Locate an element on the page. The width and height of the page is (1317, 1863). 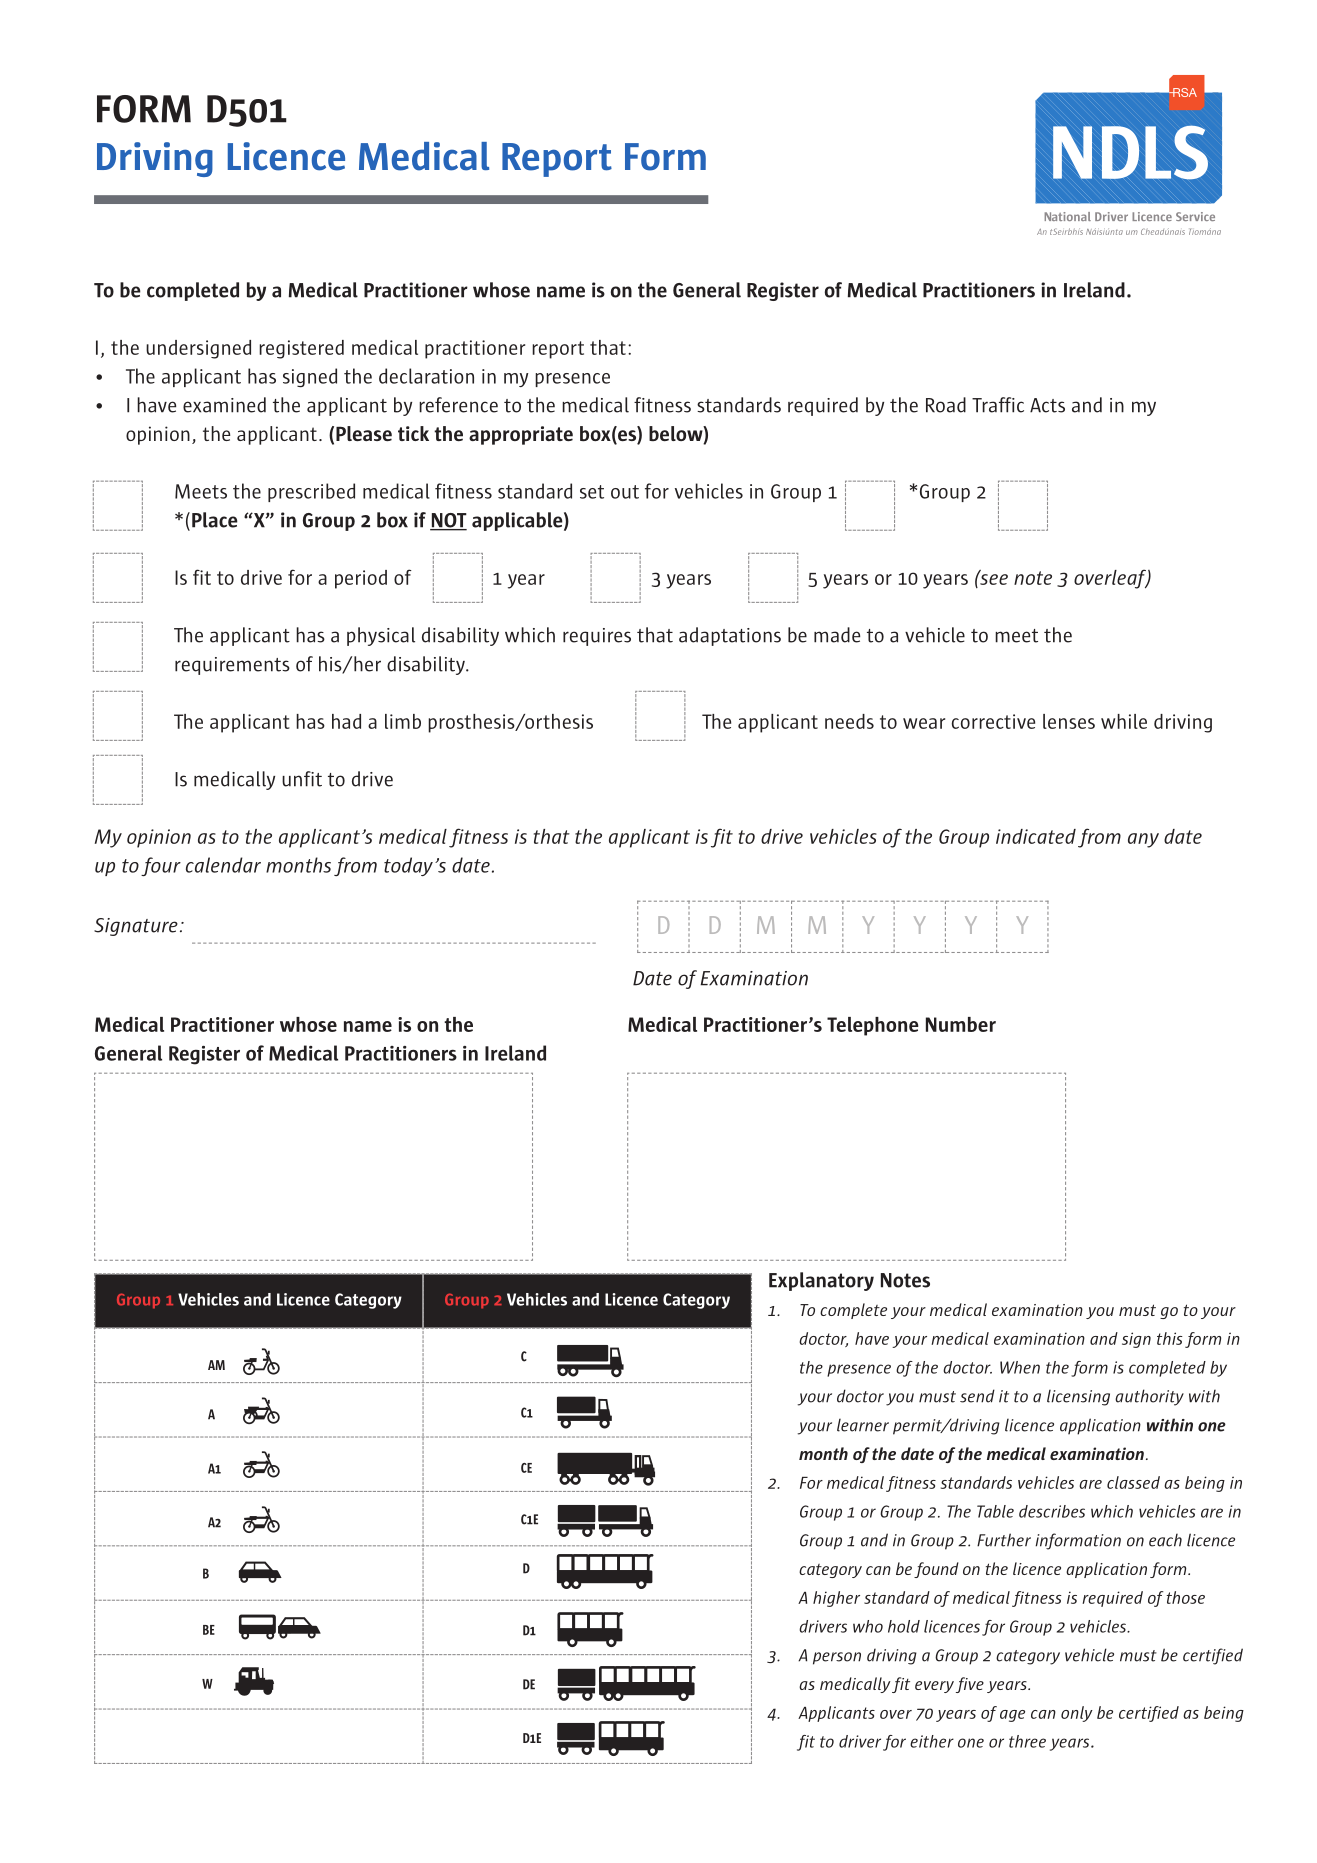
out is located at coordinates (625, 492).
